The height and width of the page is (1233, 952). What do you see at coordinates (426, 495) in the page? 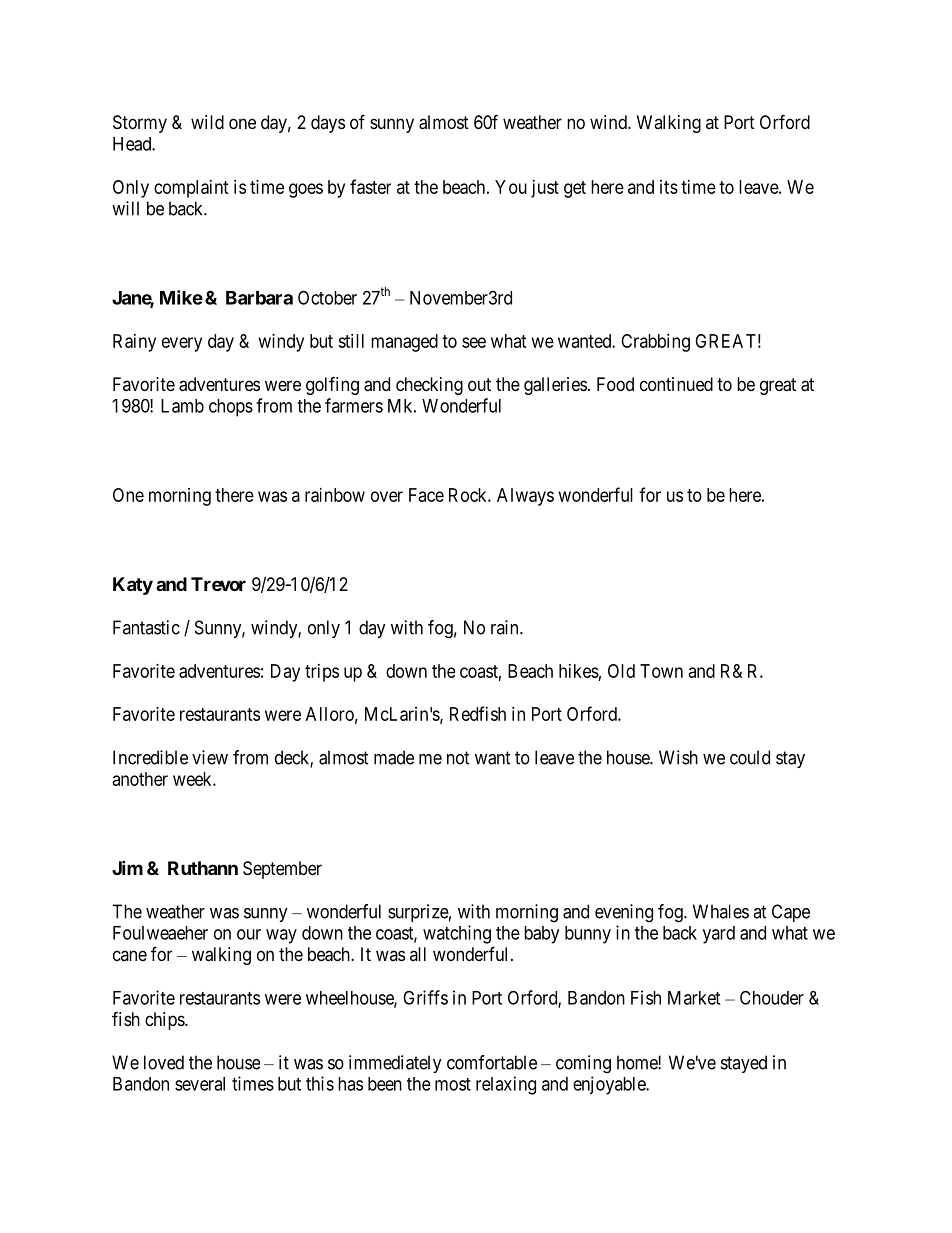
I see `Face` at bounding box center [426, 495].
